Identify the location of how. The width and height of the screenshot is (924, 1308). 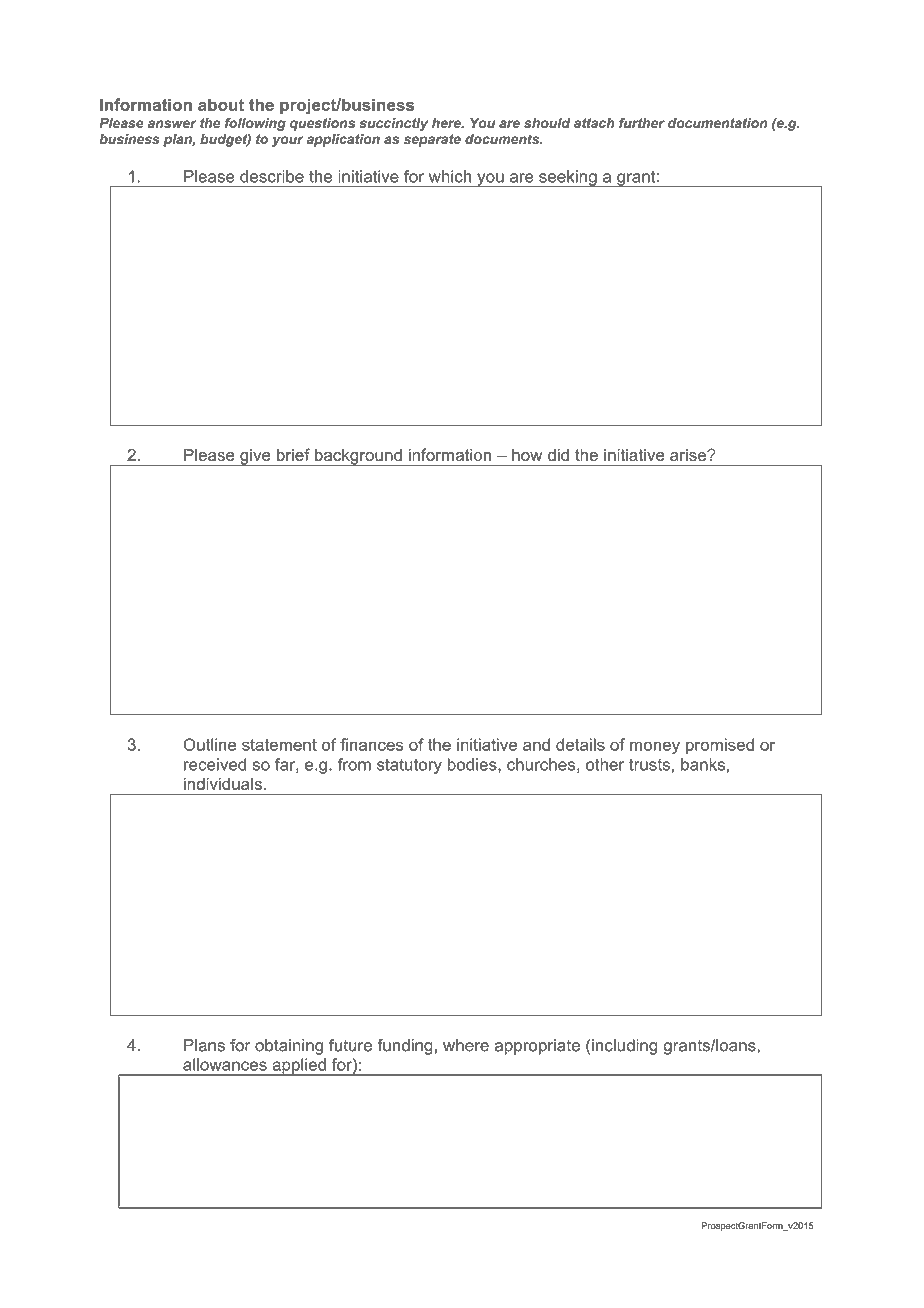
(527, 455).
